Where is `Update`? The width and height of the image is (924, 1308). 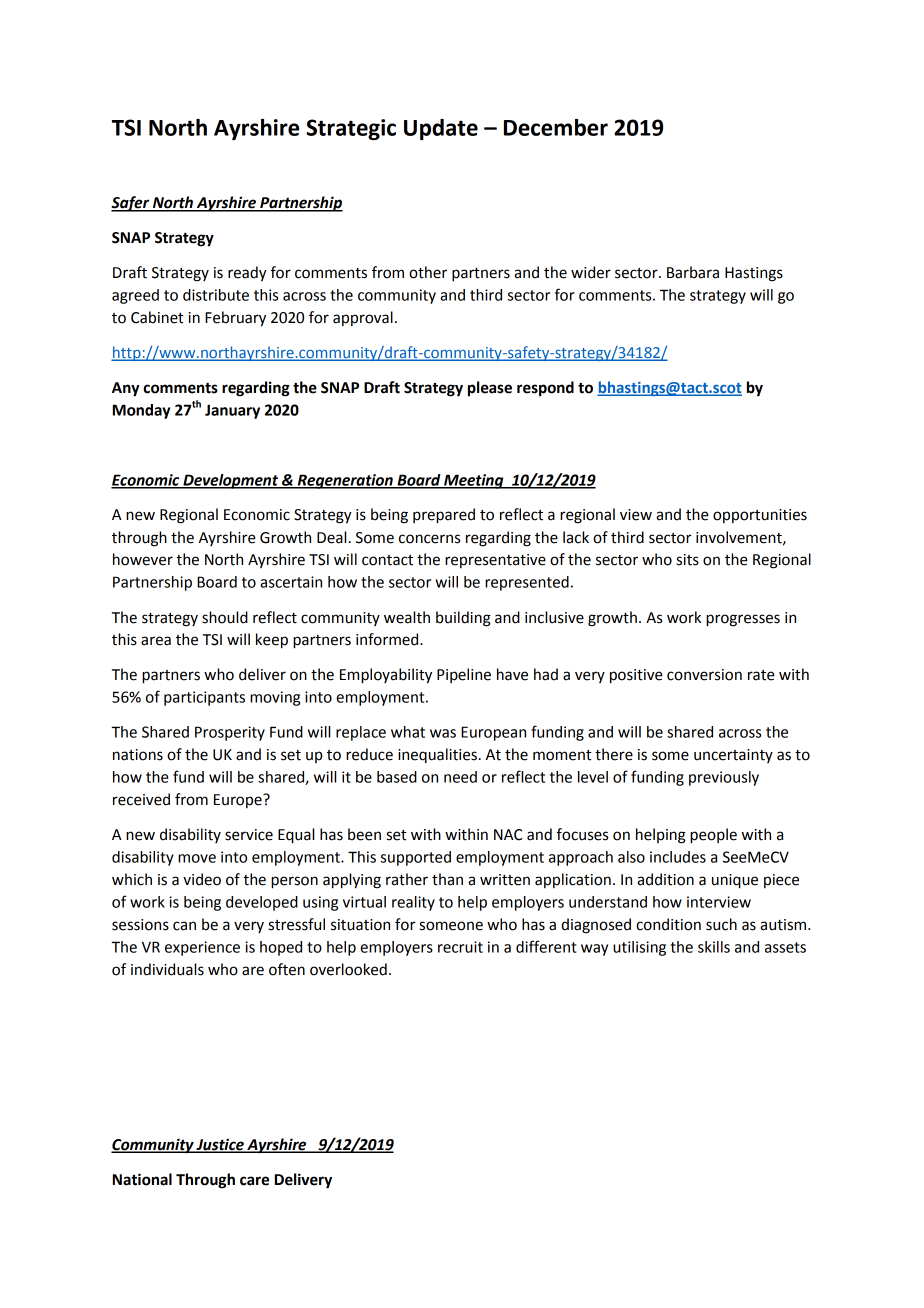
Update is located at coordinates (441, 129).
